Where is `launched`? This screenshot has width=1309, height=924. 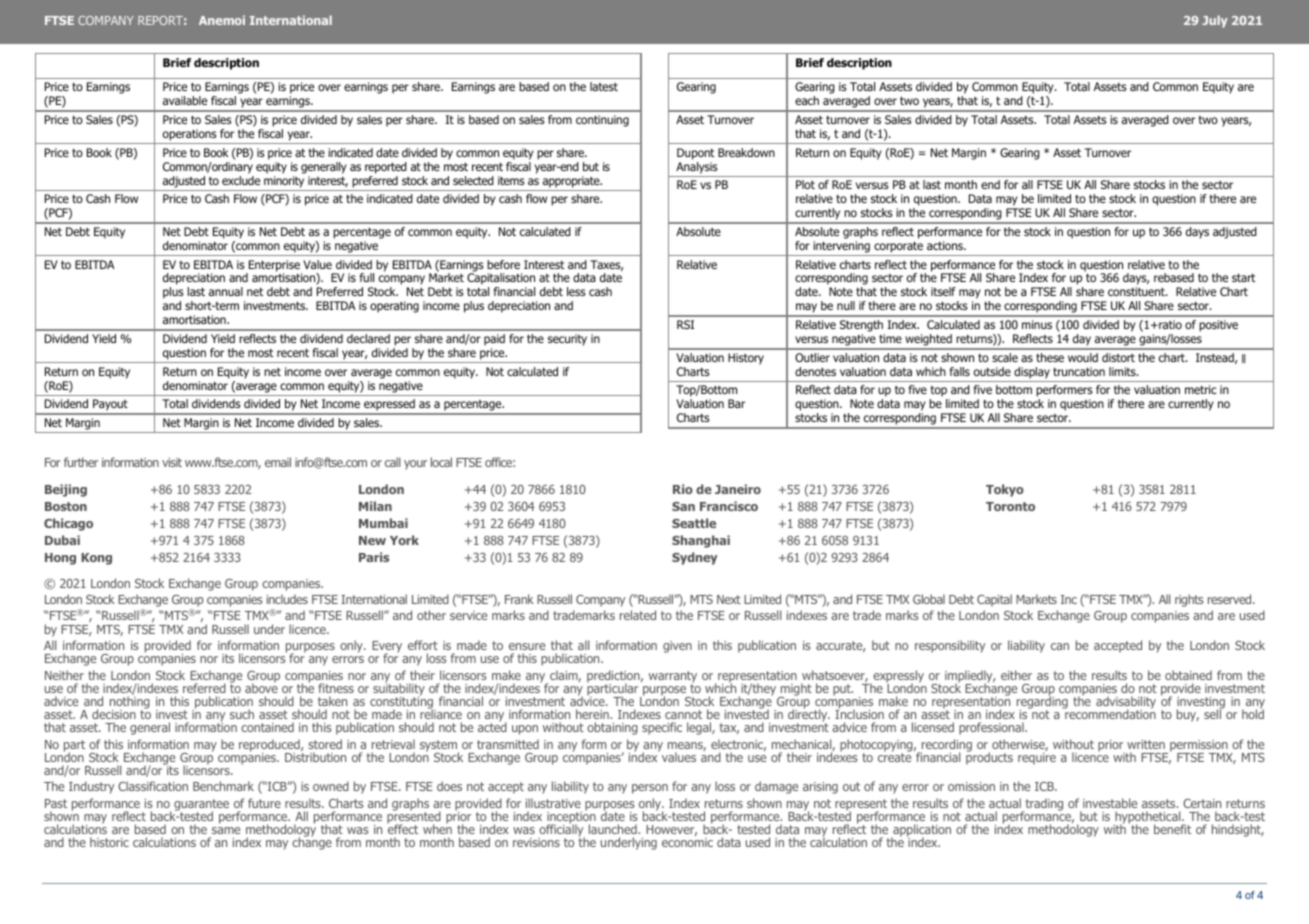
launched is located at coordinates (614, 829).
